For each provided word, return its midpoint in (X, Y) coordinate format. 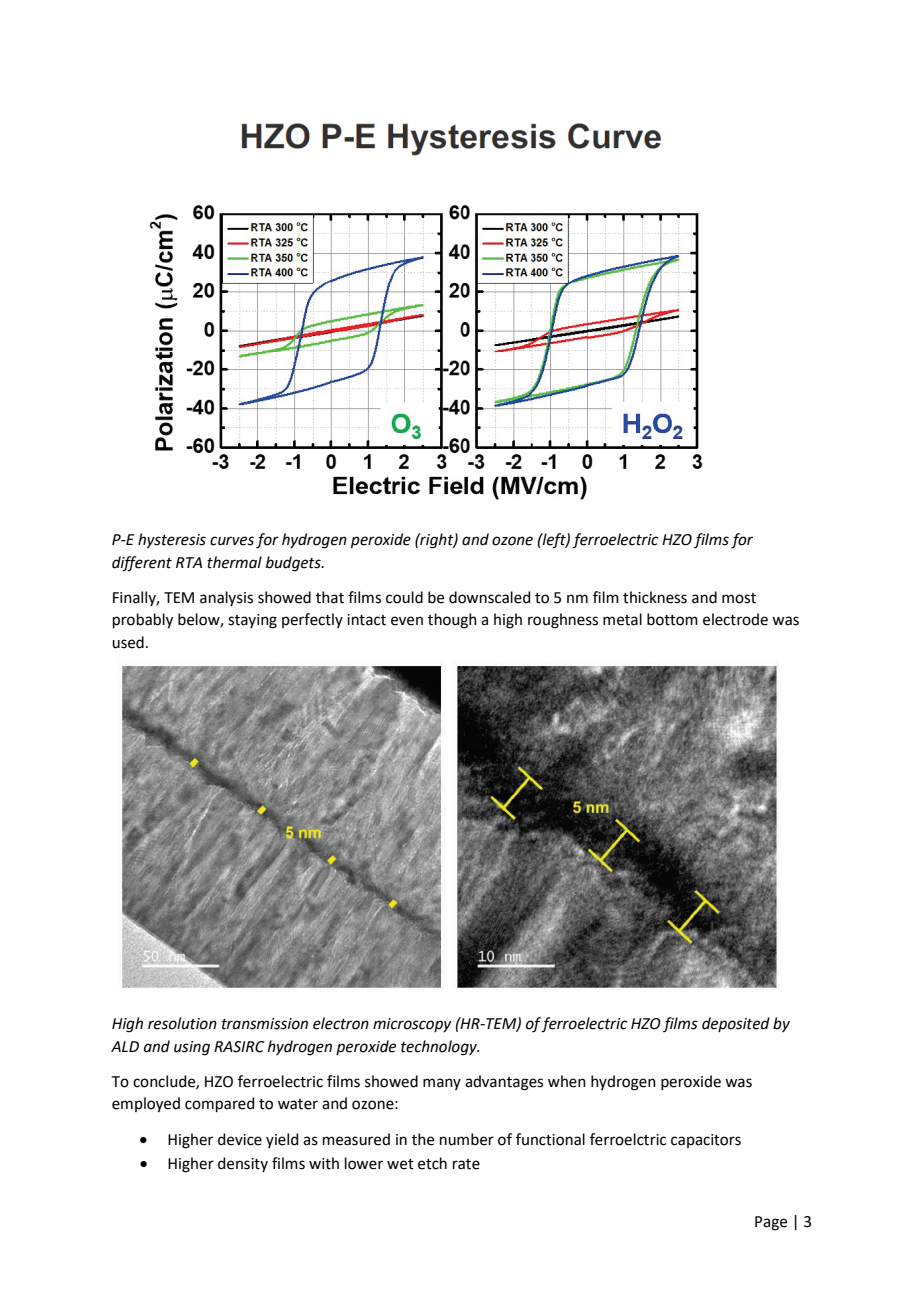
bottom (672, 619)
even (407, 621)
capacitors (706, 1141)
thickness (655, 597)
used (128, 642)
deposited (736, 1024)
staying (252, 621)
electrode (735, 619)
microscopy (412, 1025)
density (243, 1164)
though (452, 621)
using (192, 1048)
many (442, 1084)
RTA (189, 562)
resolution (182, 1023)
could (404, 597)
